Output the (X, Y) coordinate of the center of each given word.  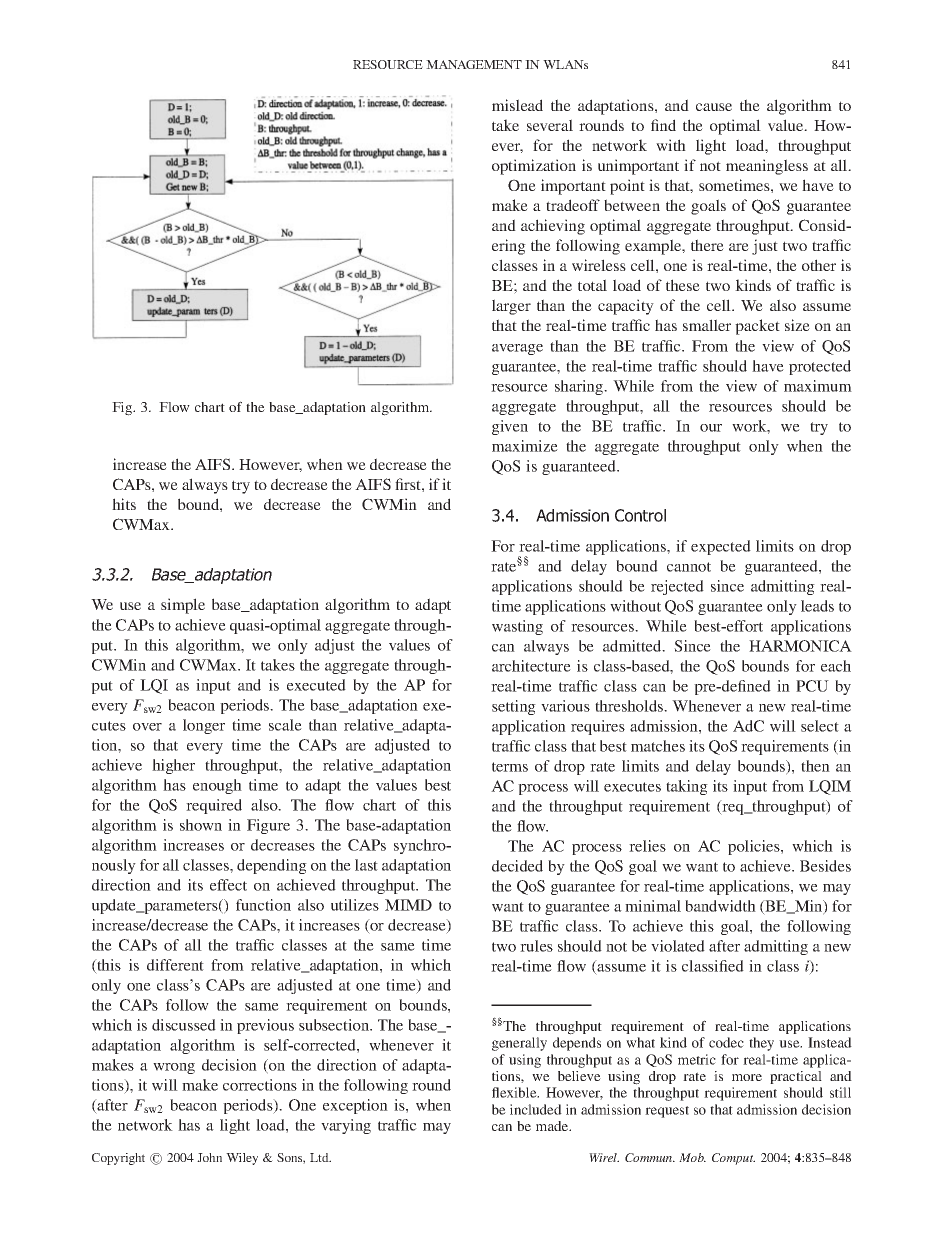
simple (183, 606)
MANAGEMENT (474, 64)
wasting (517, 627)
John (209, 1157)
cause (714, 107)
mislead (517, 105)
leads (817, 606)
